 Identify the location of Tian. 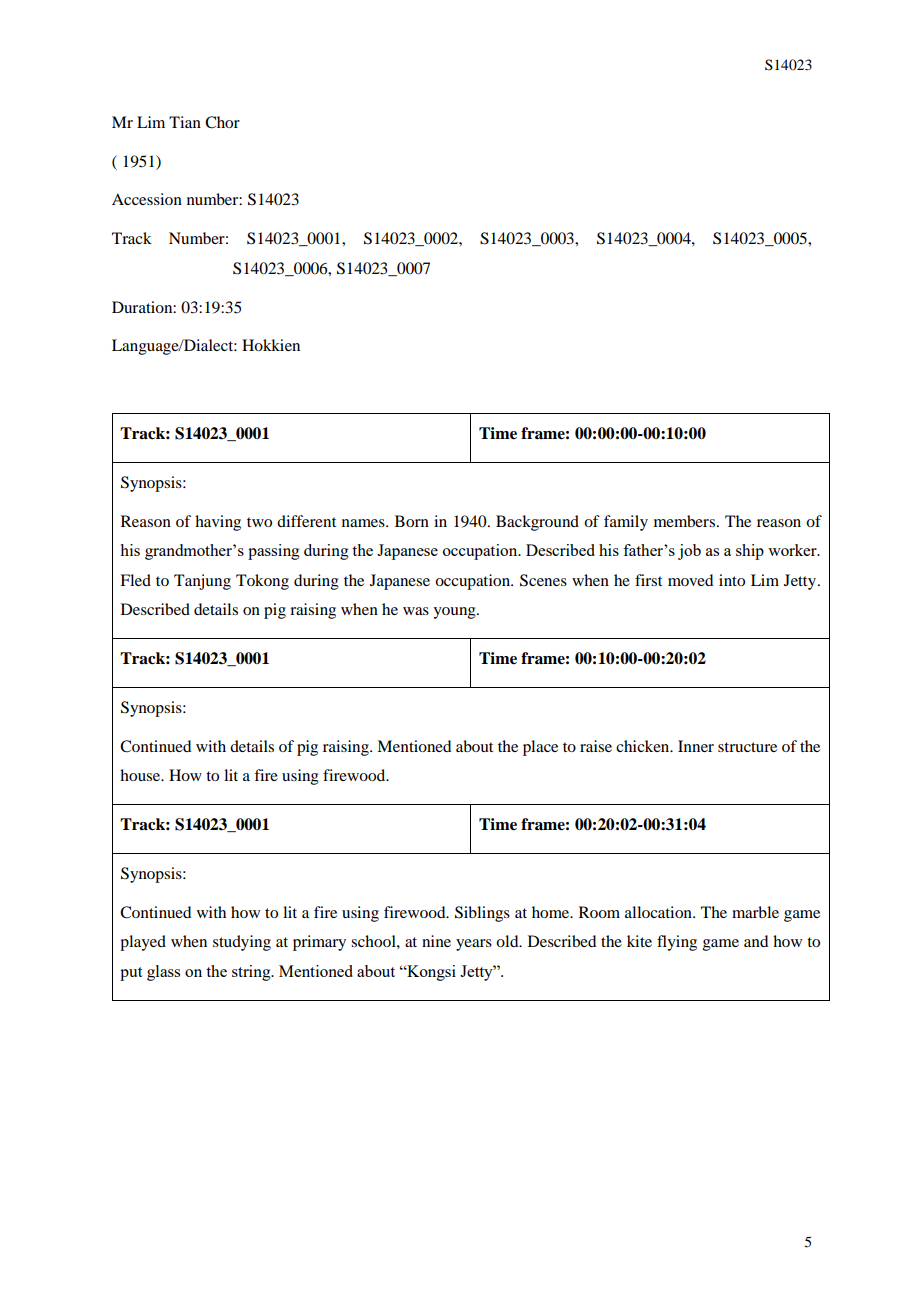
(185, 122).
